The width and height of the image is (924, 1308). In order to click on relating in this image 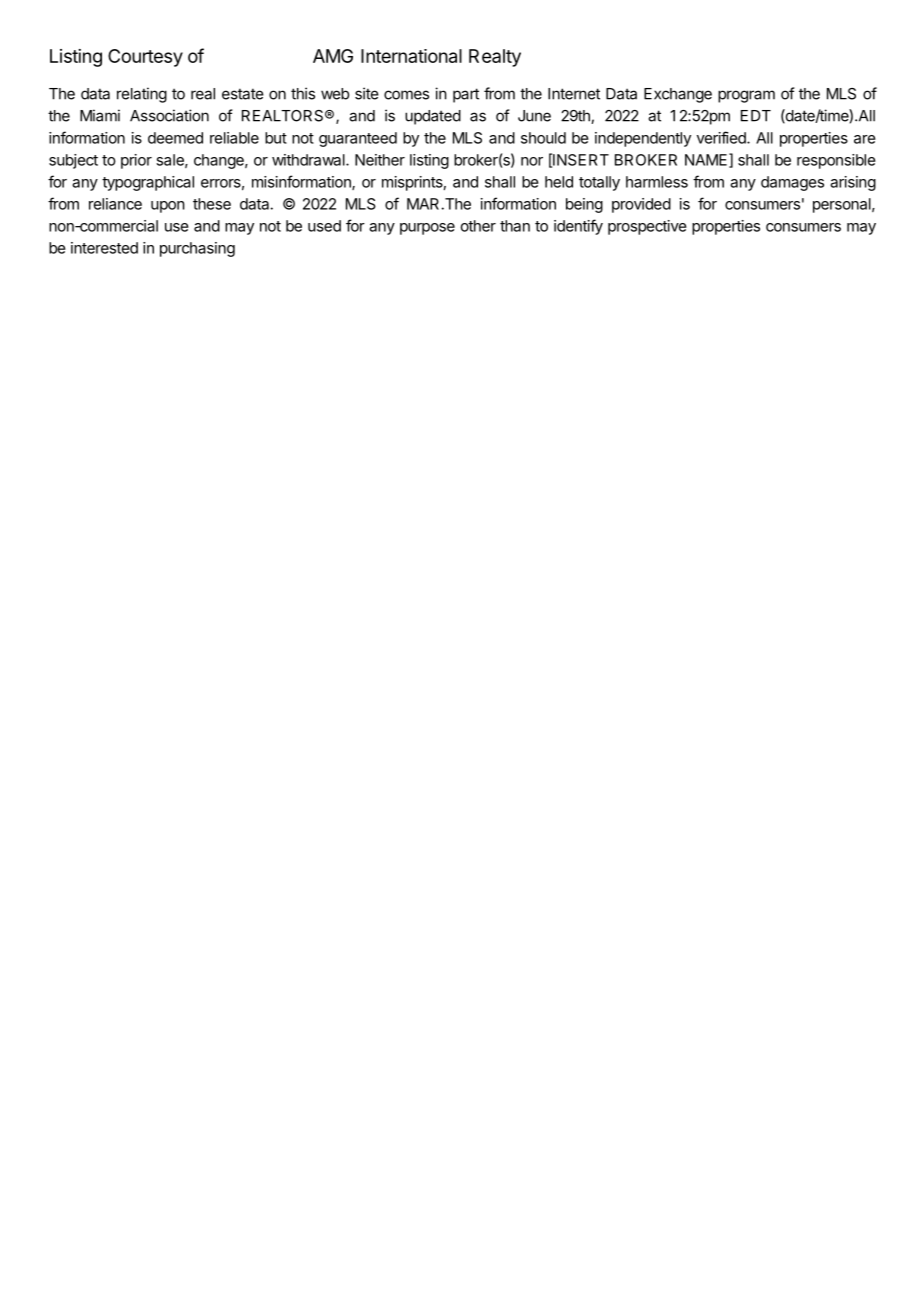, I will do `click(142, 95)`.
